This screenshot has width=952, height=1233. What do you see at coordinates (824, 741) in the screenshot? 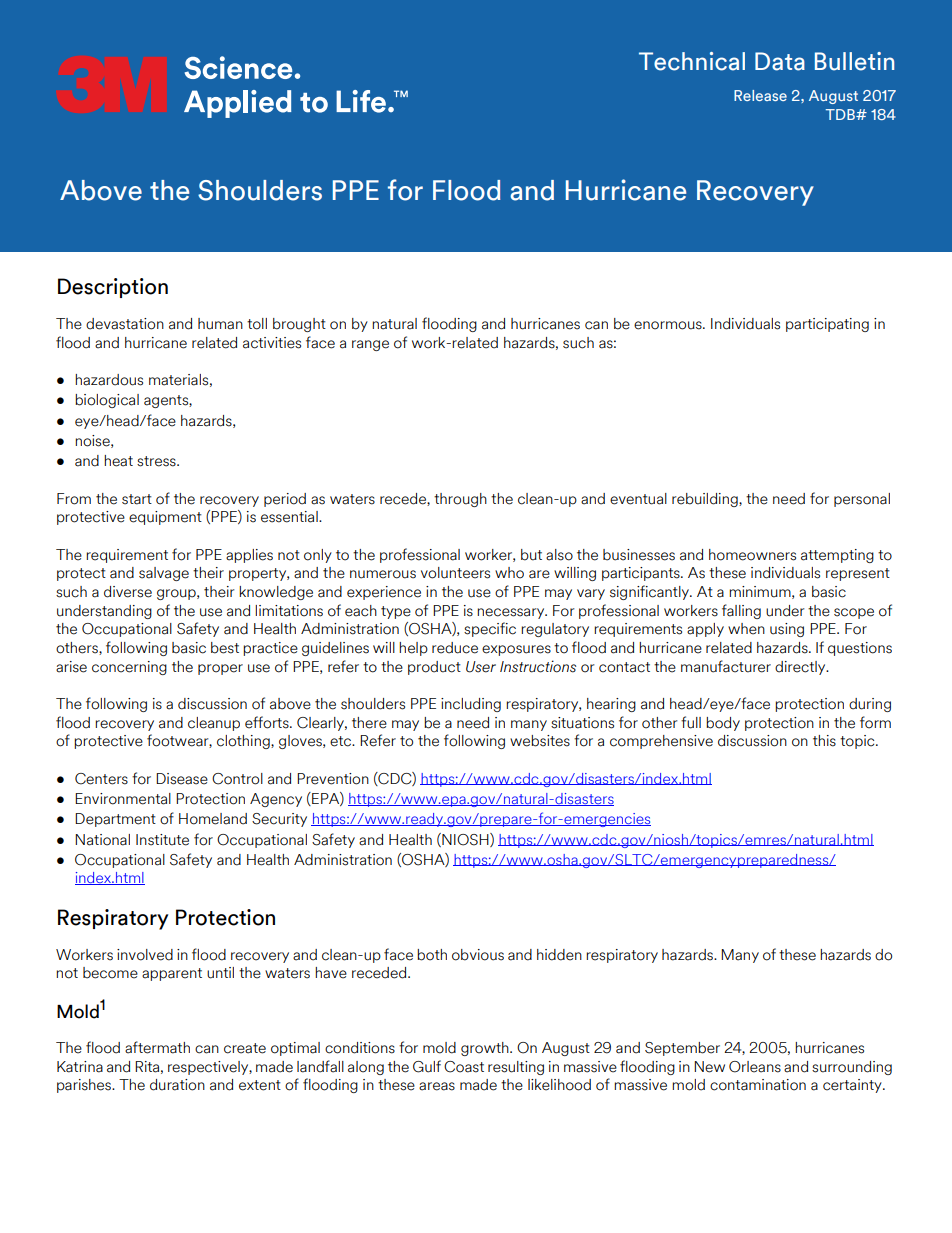
I see `this` at bounding box center [824, 741].
